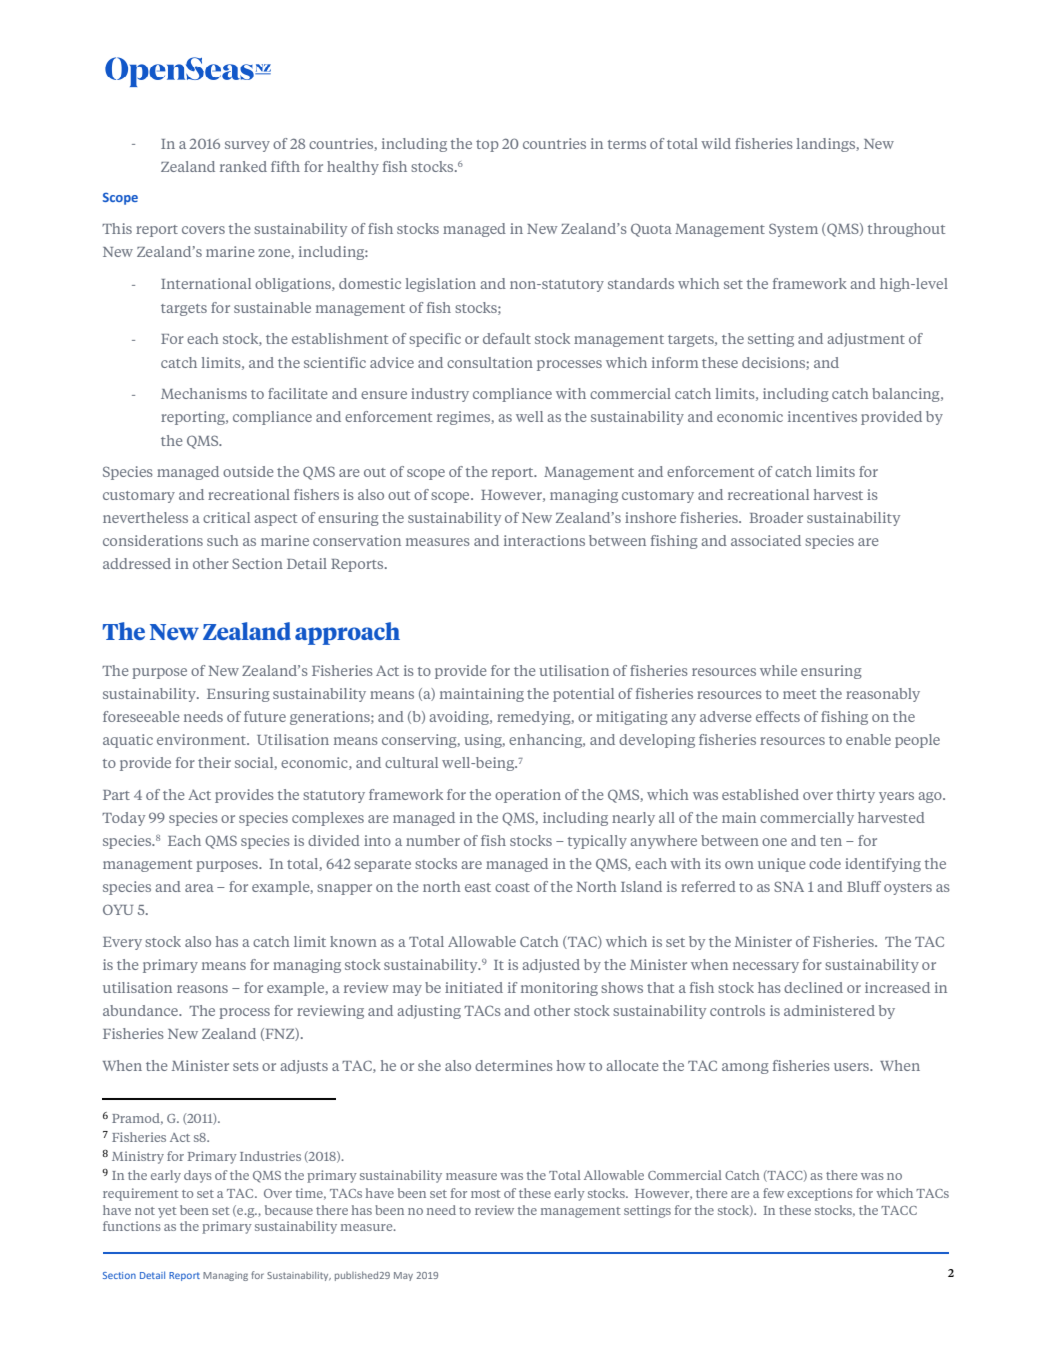 This image has width=1055, height=1366. Describe the element at coordinates (793, 230) in the image. I see `System` at that location.
